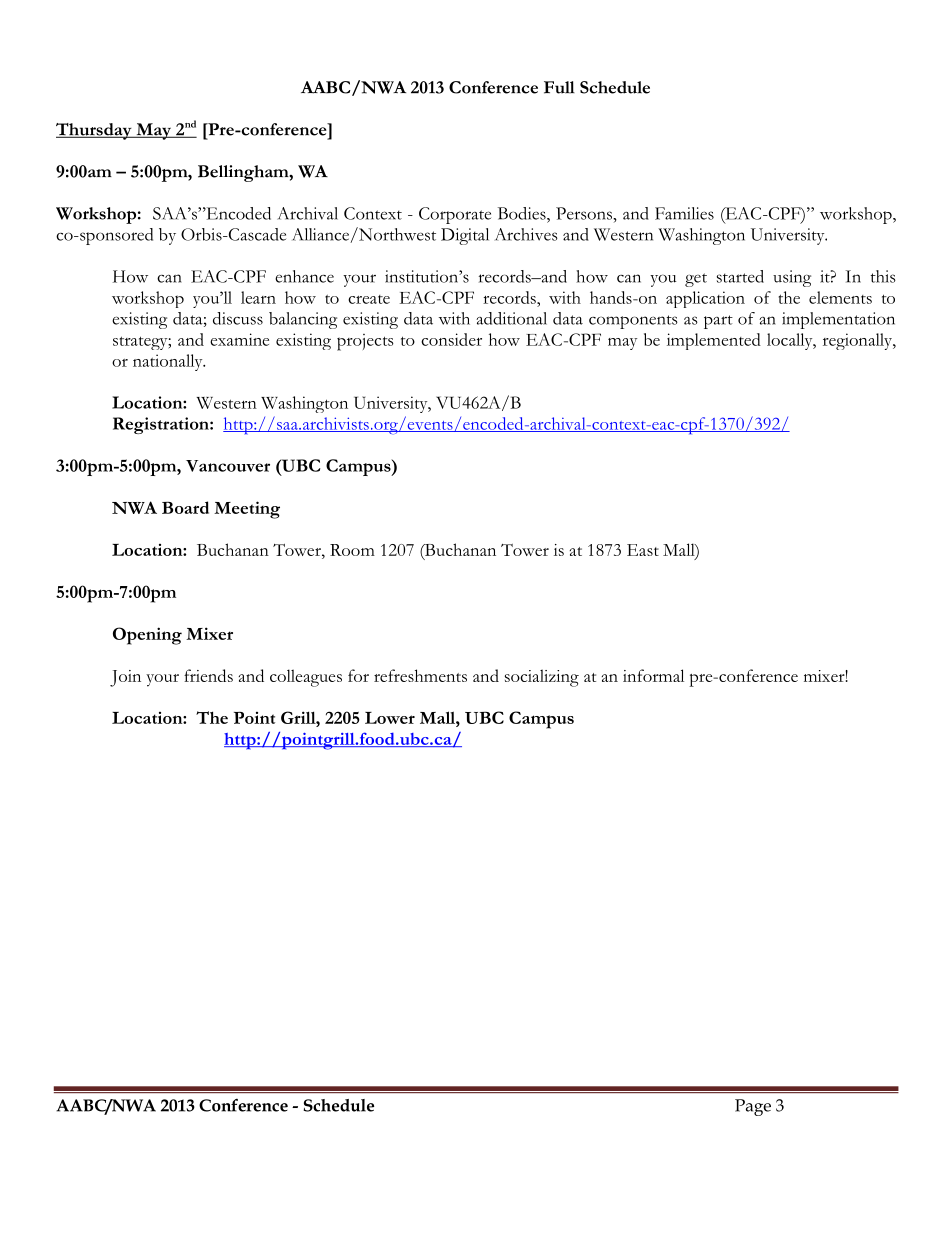 The width and height of the screenshot is (952, 1233). Describe the element at coordinates (559, 87) in the screenshot. I see `Full` at that location.
